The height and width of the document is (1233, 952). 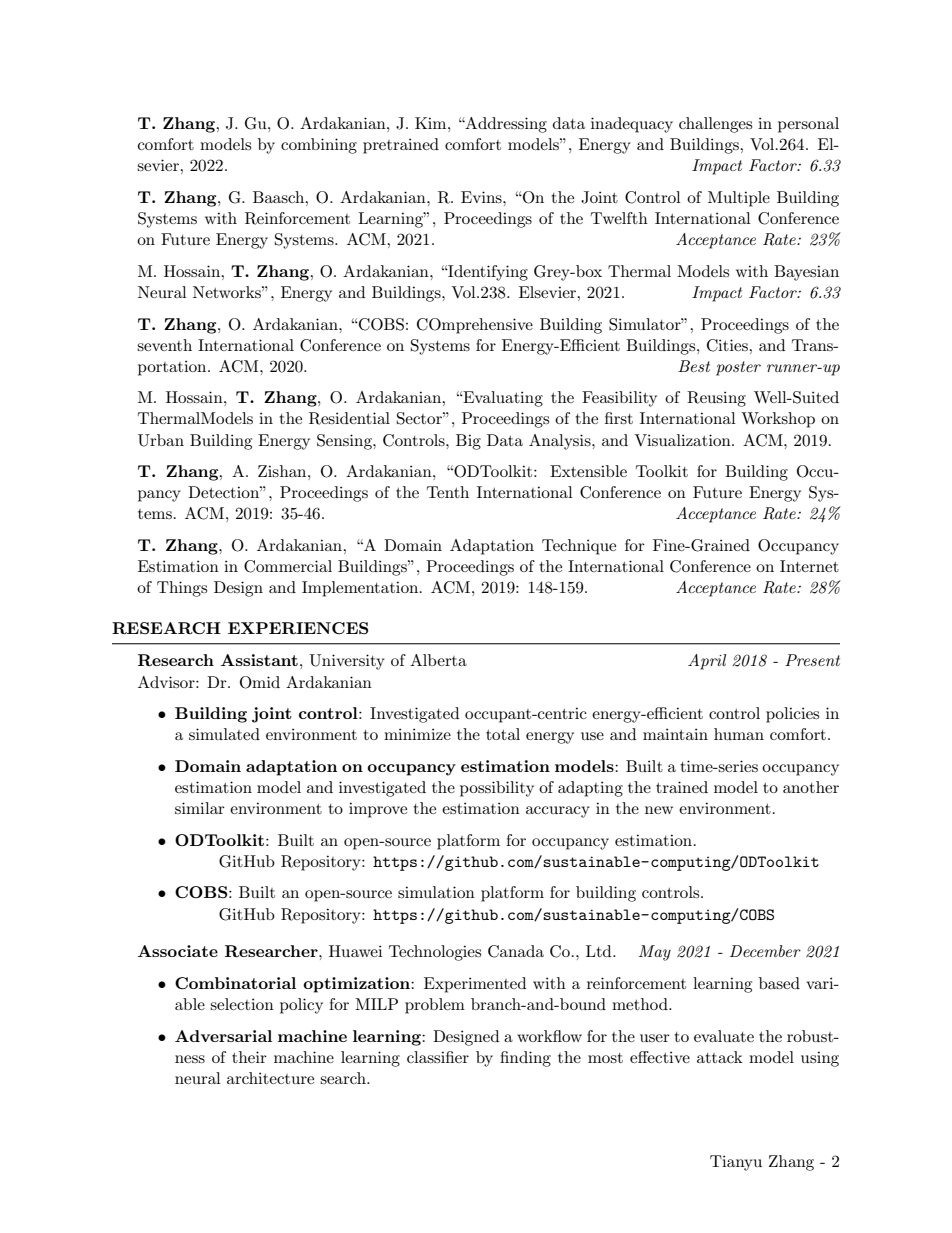 What do you see at coordinates (707, 662) in the document?
I see `April` at bounding box center [707, 662].
